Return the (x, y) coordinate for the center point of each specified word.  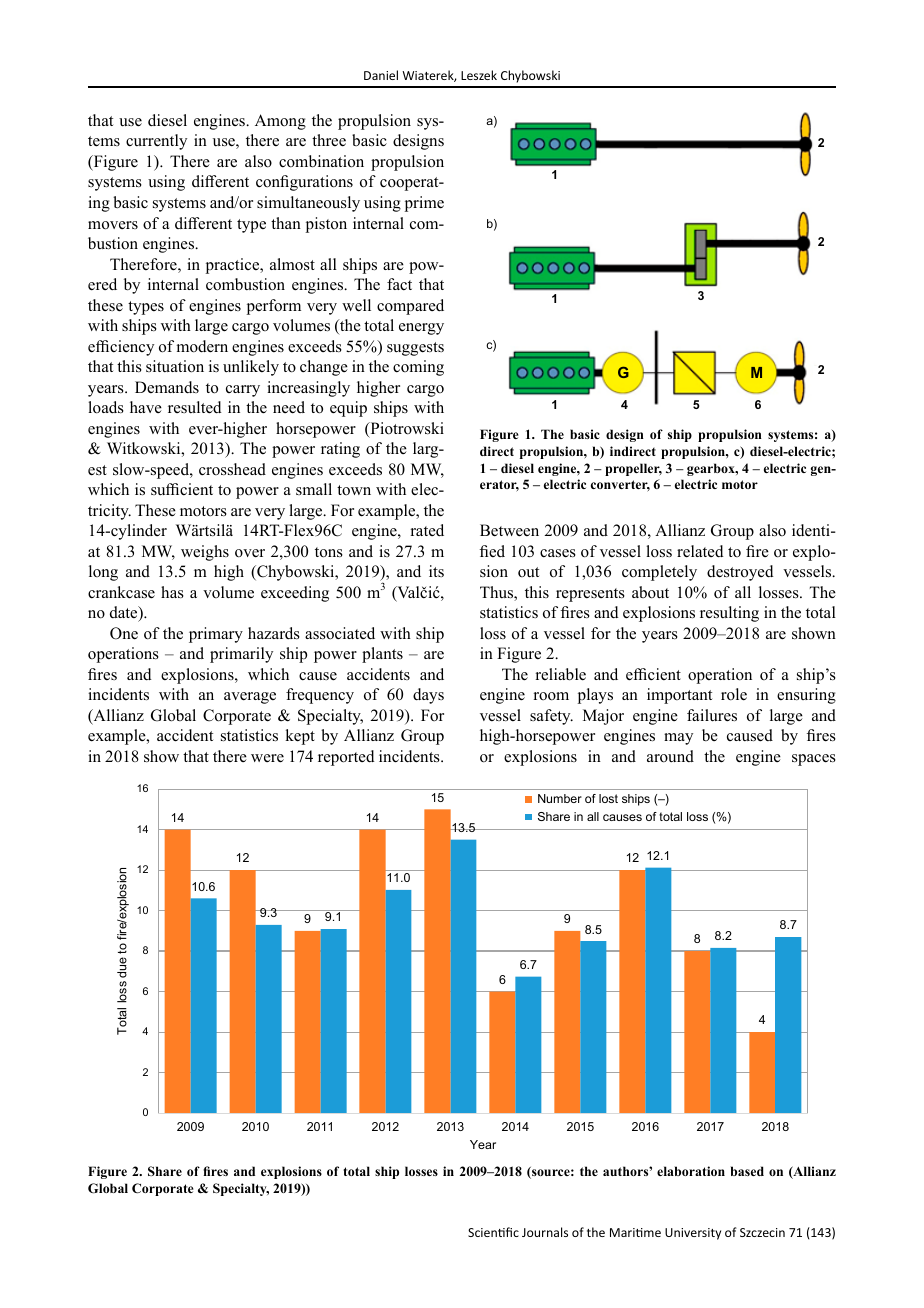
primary (216, 635)
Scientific (493, 1232)
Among (280, 122)
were (267, 758)
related (700, 551)
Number (560, 798)
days (428, 696)
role (734, 694)
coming (418, 368)
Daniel (381, 75)
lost (608, 798)
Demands (167, 387)
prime (424, 204)
